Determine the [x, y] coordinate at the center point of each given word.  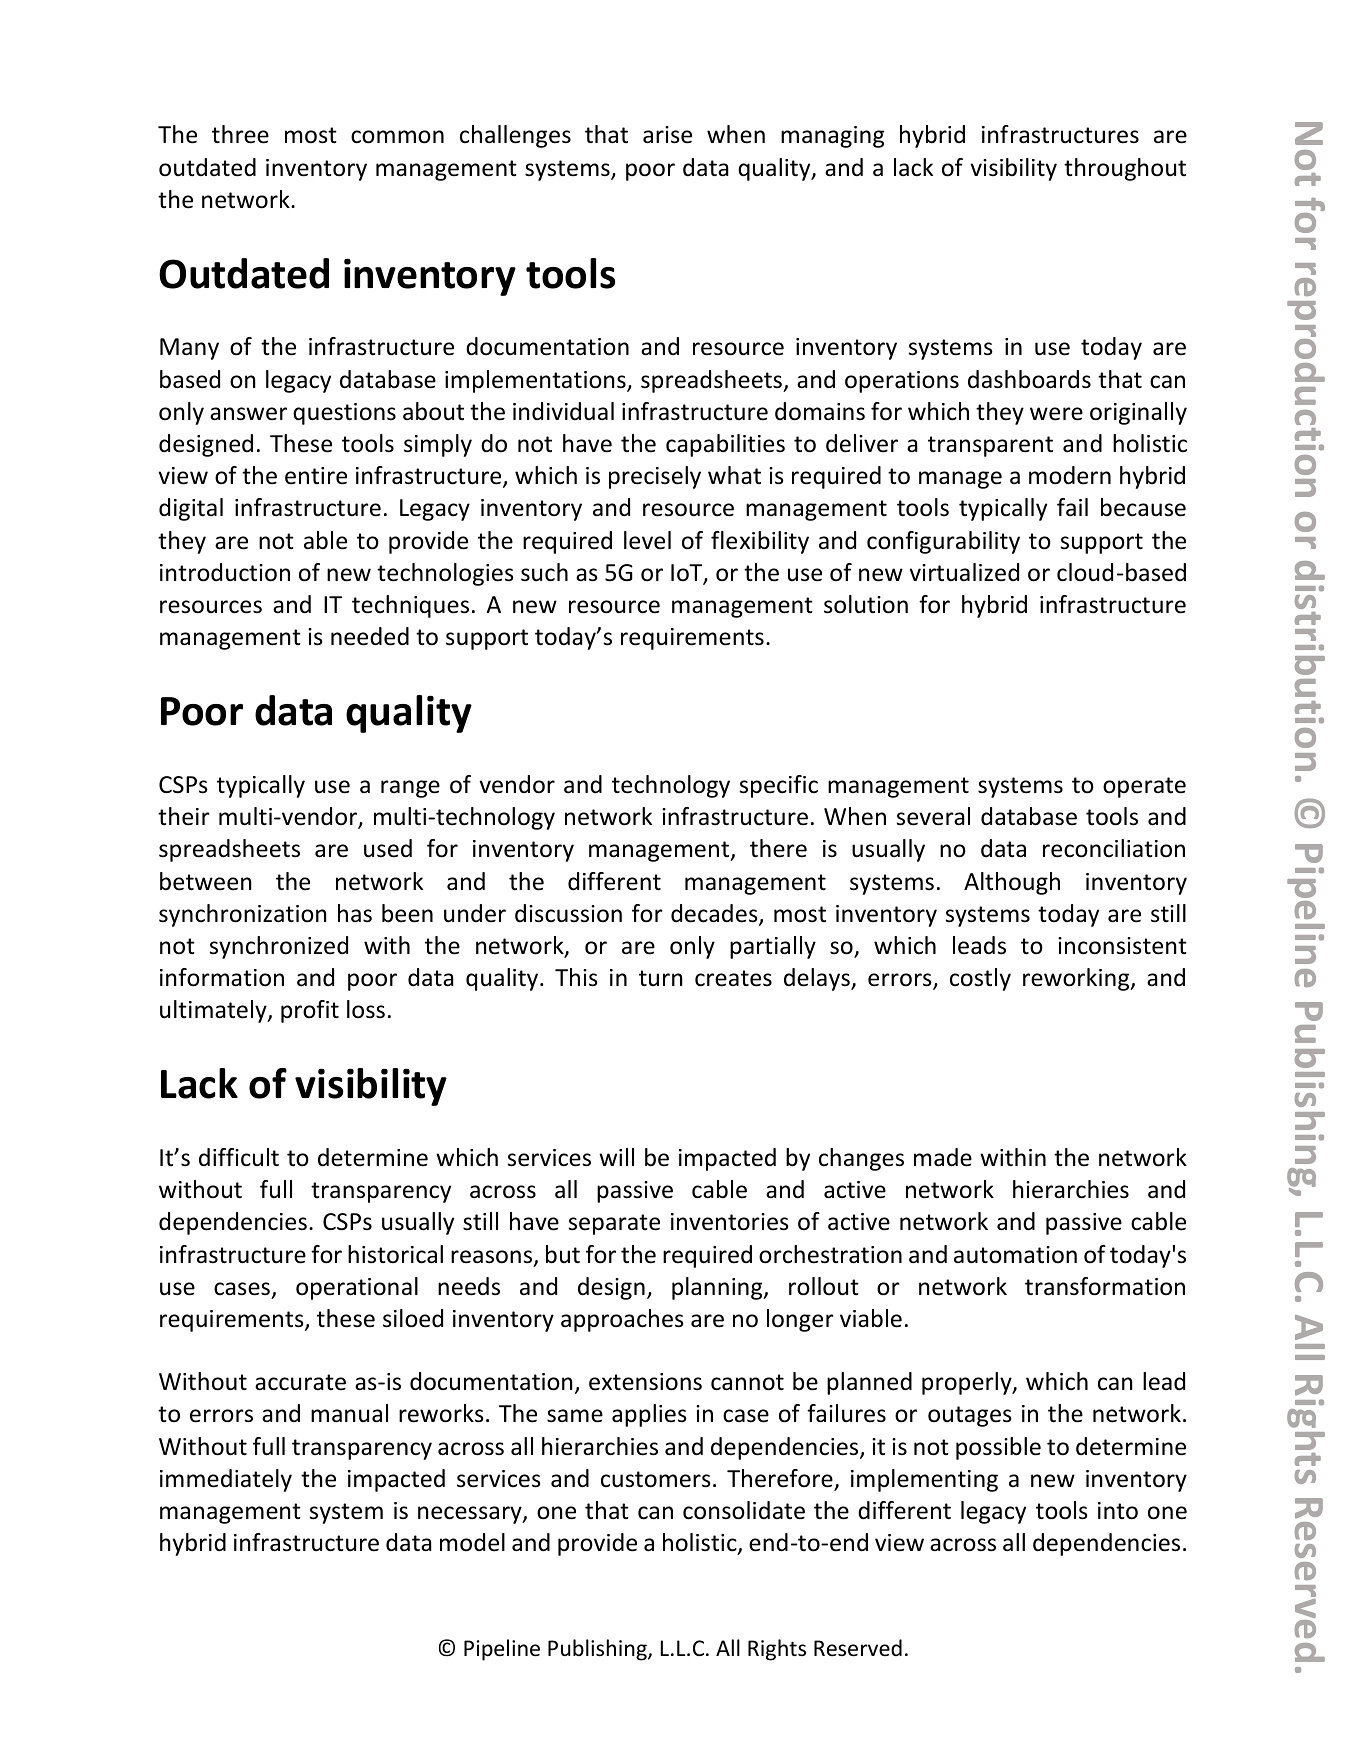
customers [656, 1479]
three [240, 134]
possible [998, 1448]
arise [667, 135]
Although [1012, 883]
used [388, 848]
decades [715, 914]
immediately [226, 1480]
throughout [1125, 169]
